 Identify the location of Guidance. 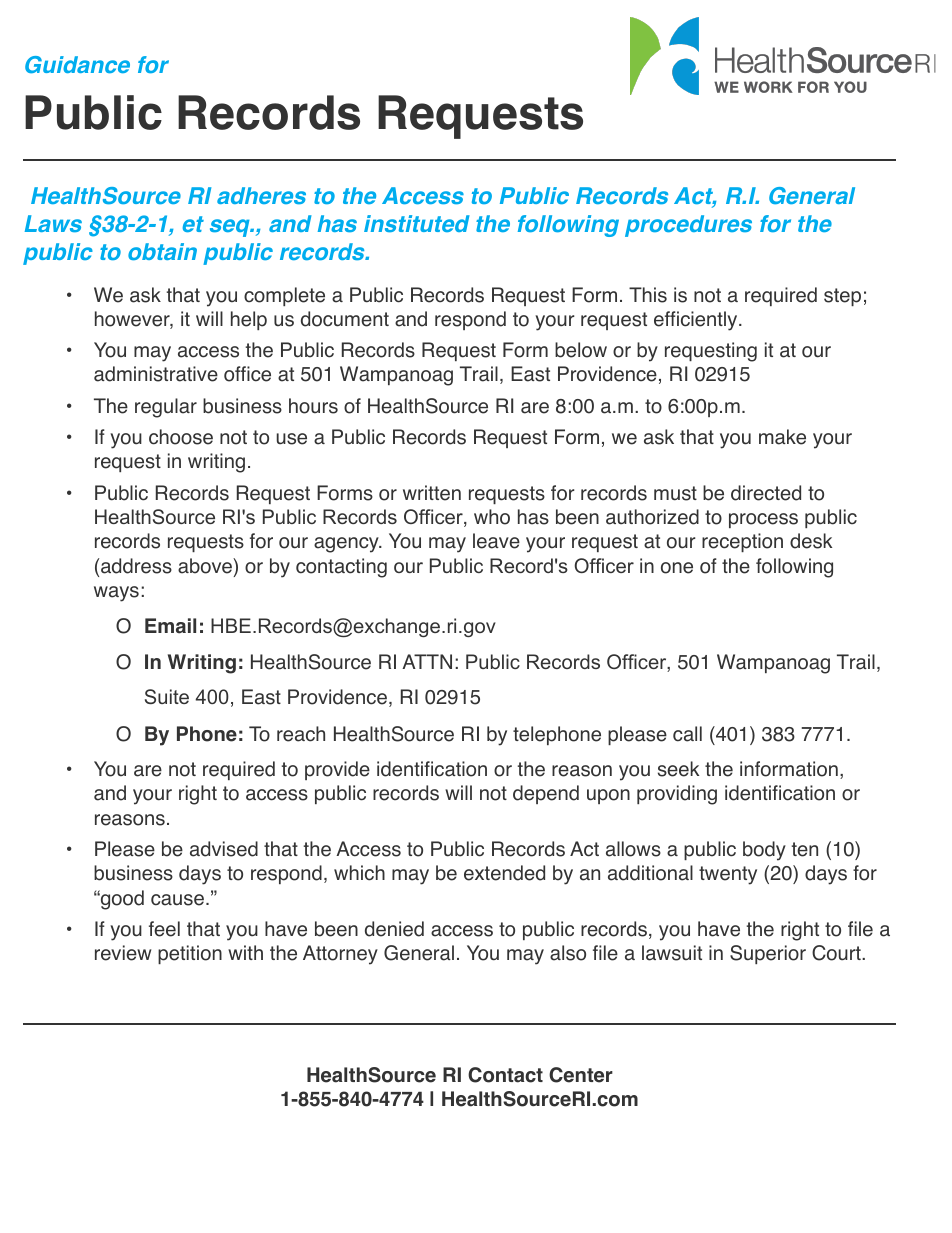
(77, 64).
